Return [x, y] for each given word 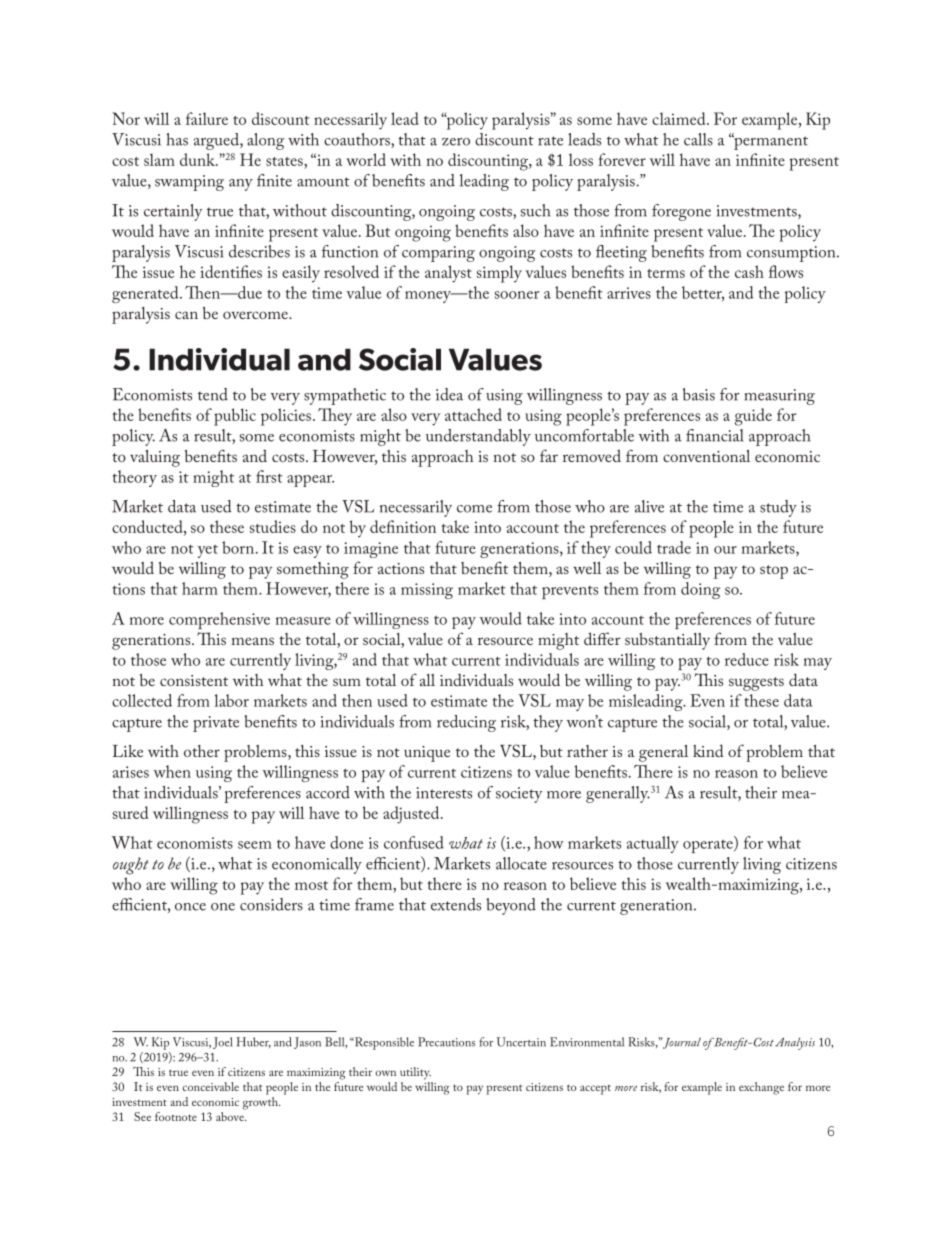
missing [427, 591]
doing [700, 590]
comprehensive [219, 620]
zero [456, 142]
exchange [761, 1088]
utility [415, 1073]
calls [698, 139]
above [231, 1115]
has [177, 139]
